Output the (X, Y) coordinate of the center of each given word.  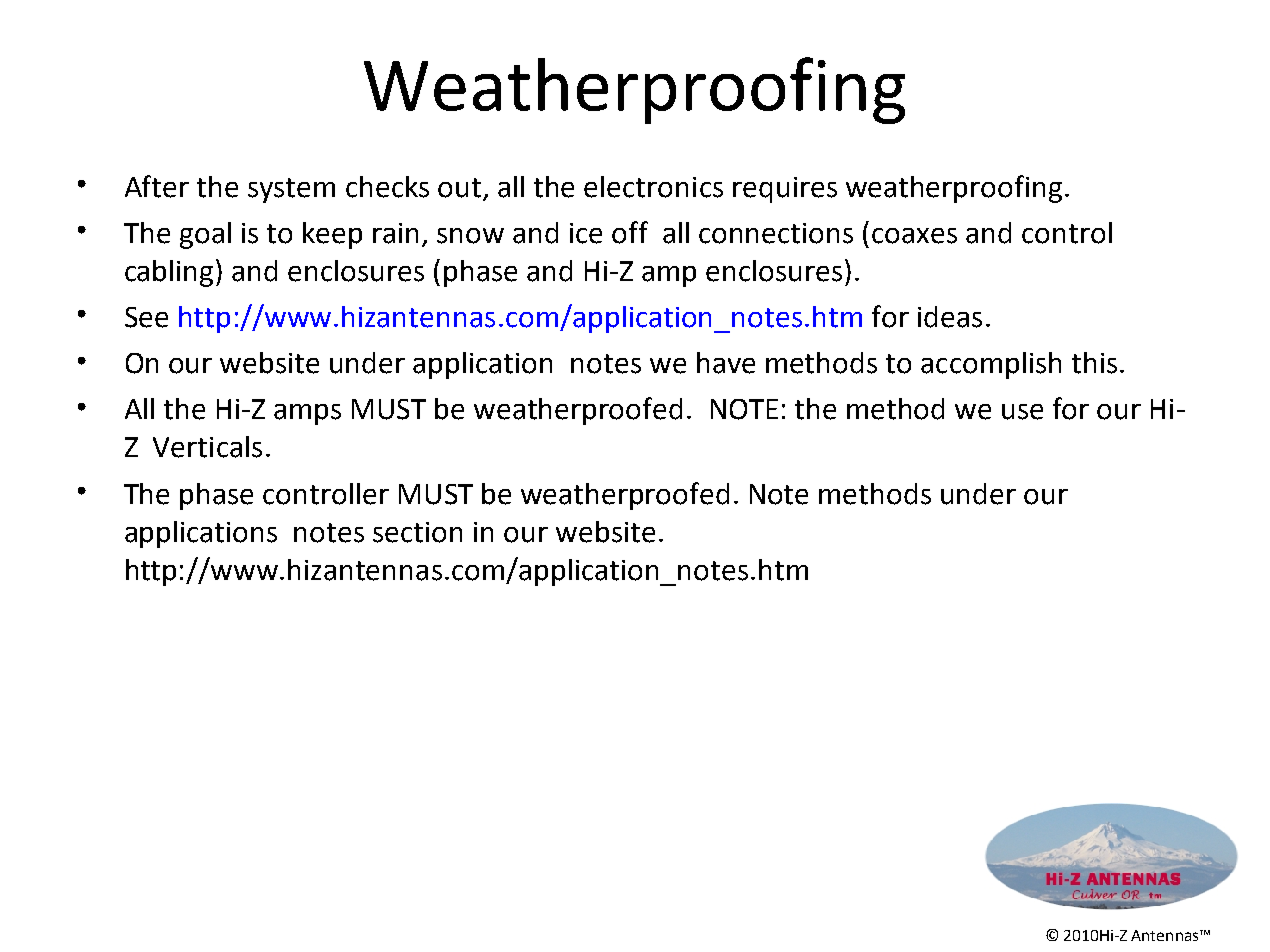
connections (776, 233)
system (291, 190)
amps (307, 414)
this (1094, 363)
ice (586, 233)
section (417, 532)
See (146, 317)
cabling (171, 273)
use (1022, 412)
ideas (950, 317)
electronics (653, 187)
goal (205, 235)
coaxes (914, 236)
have (726, 363)
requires (785, 190)
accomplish (991, 365)
